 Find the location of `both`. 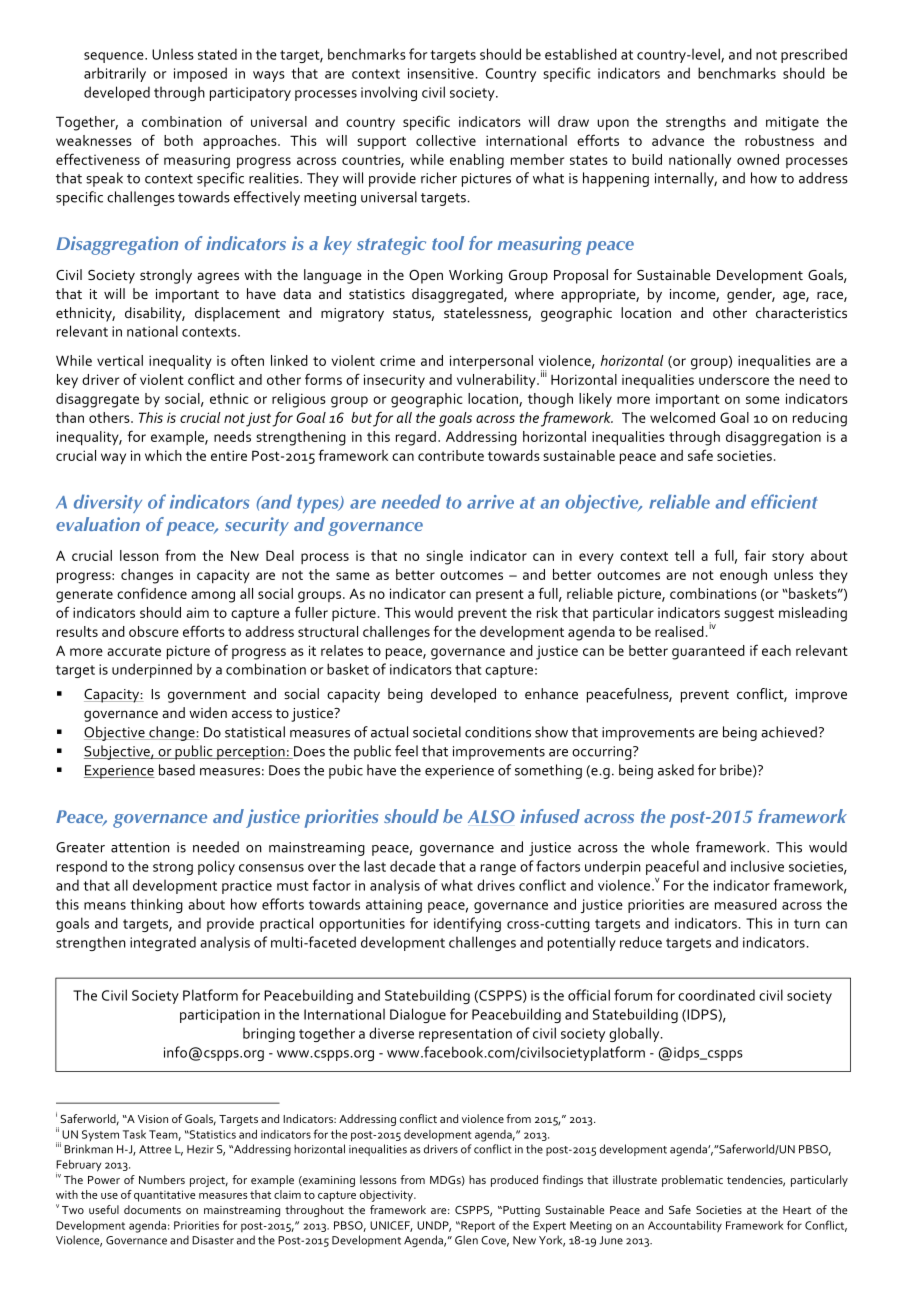

both is located at coordinates (178, 140).
